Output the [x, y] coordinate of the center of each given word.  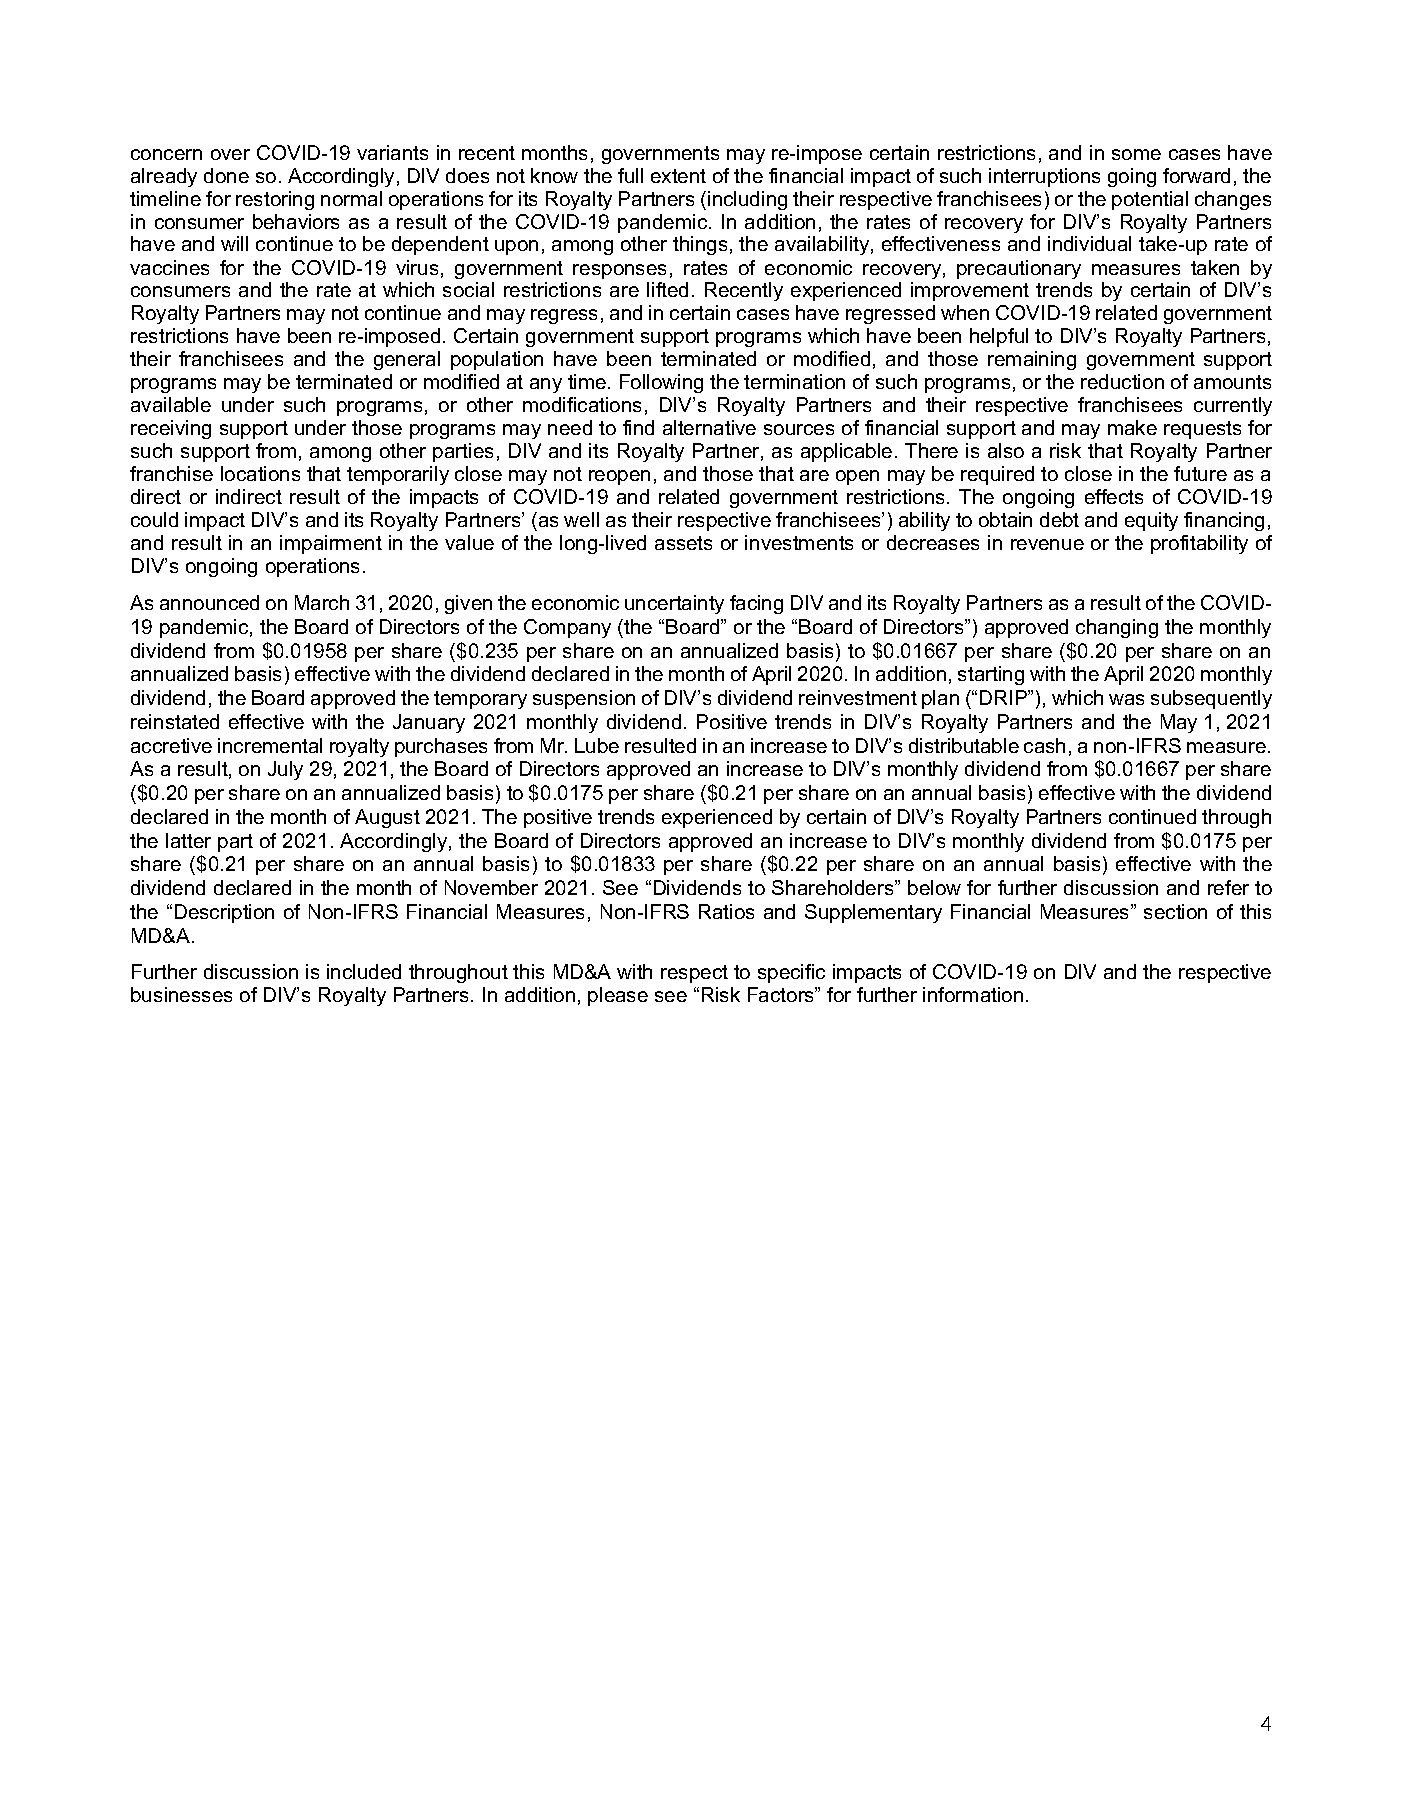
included [364, 971]
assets [683, 543]
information [973, 994]
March [322, 602]
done [226, 175]
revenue [1047, 544]
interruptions [1044, 177]
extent [678, 176]
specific [791, 973]
